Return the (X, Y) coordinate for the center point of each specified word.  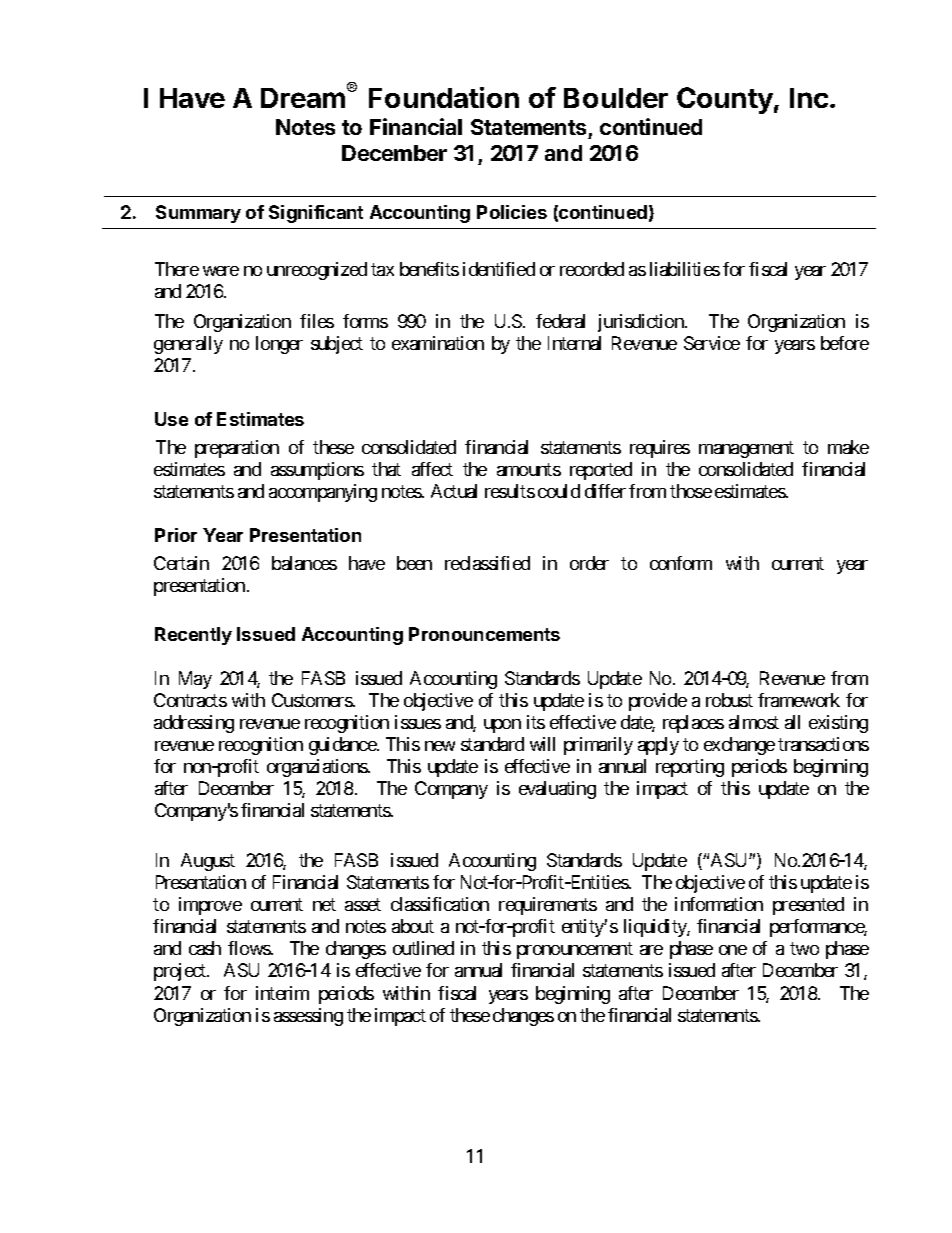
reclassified (487, 563)
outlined (423, 948)
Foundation (444, 97)
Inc (809, 98)
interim (282, 993)
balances (304, 563)
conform (681, 563)
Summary (198, 214)
